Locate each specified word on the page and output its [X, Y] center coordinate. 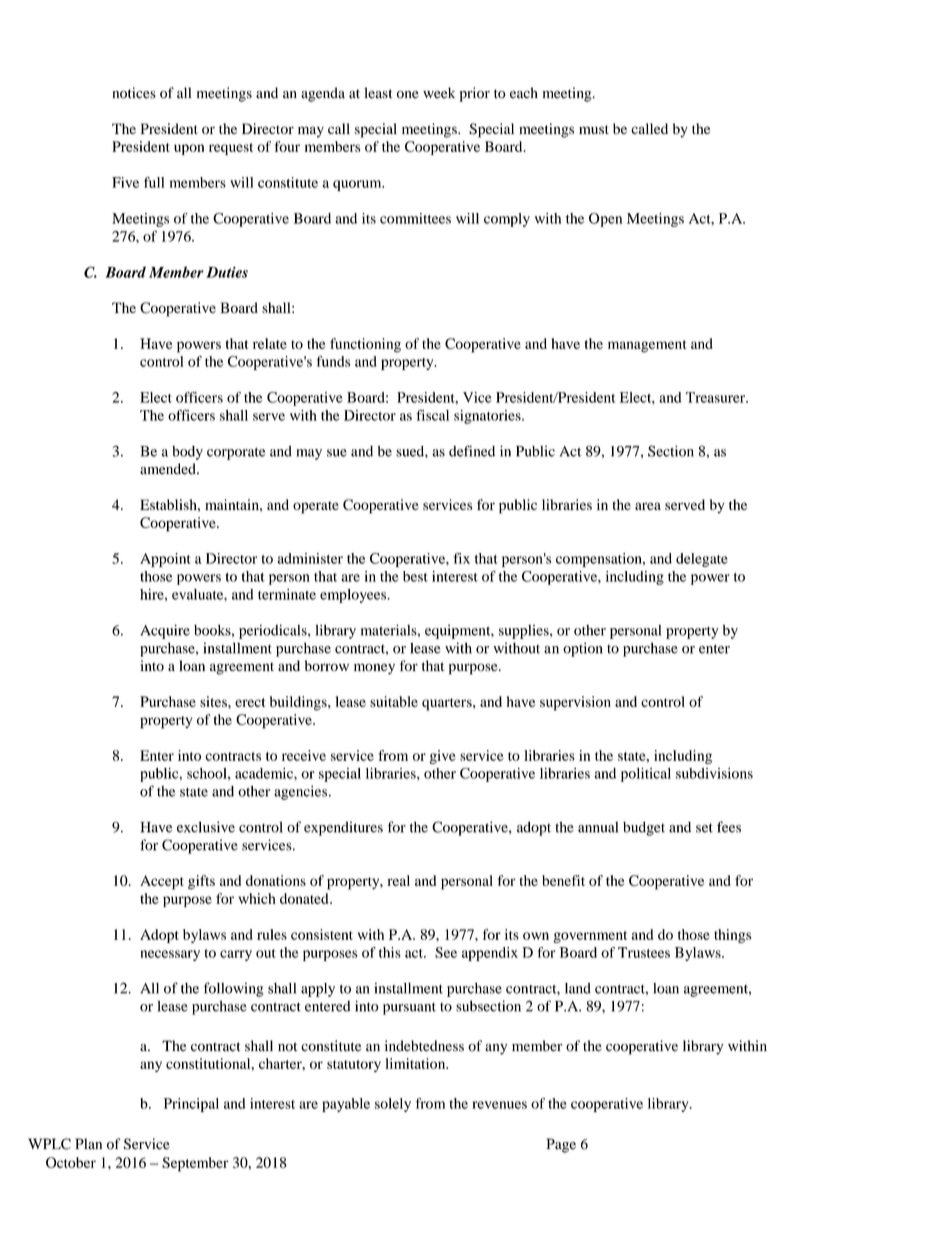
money [374, 669]
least [378, 93]
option [583, 649]
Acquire [165, 631]
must [594, 129]
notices [134, 93]
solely [393, 1105]
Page [561, 1145]
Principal [191, 1105]
